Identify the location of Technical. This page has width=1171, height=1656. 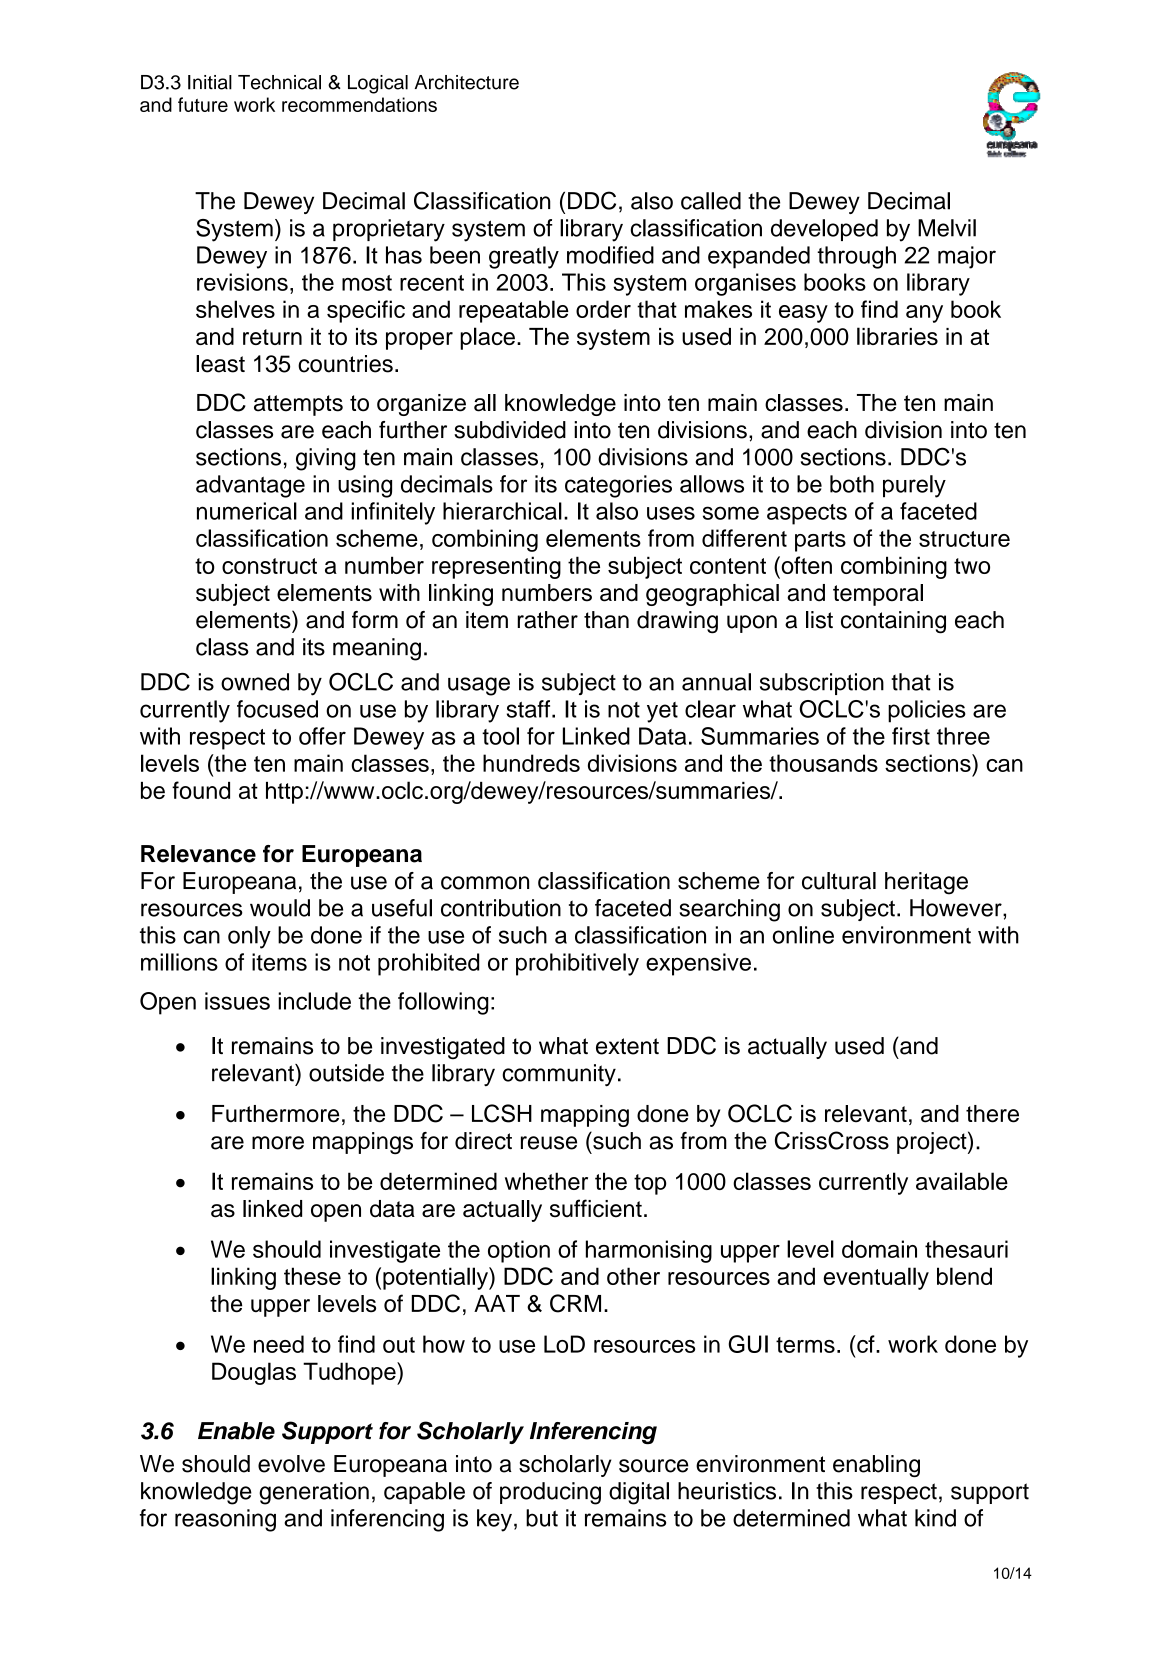
(279, 82).
